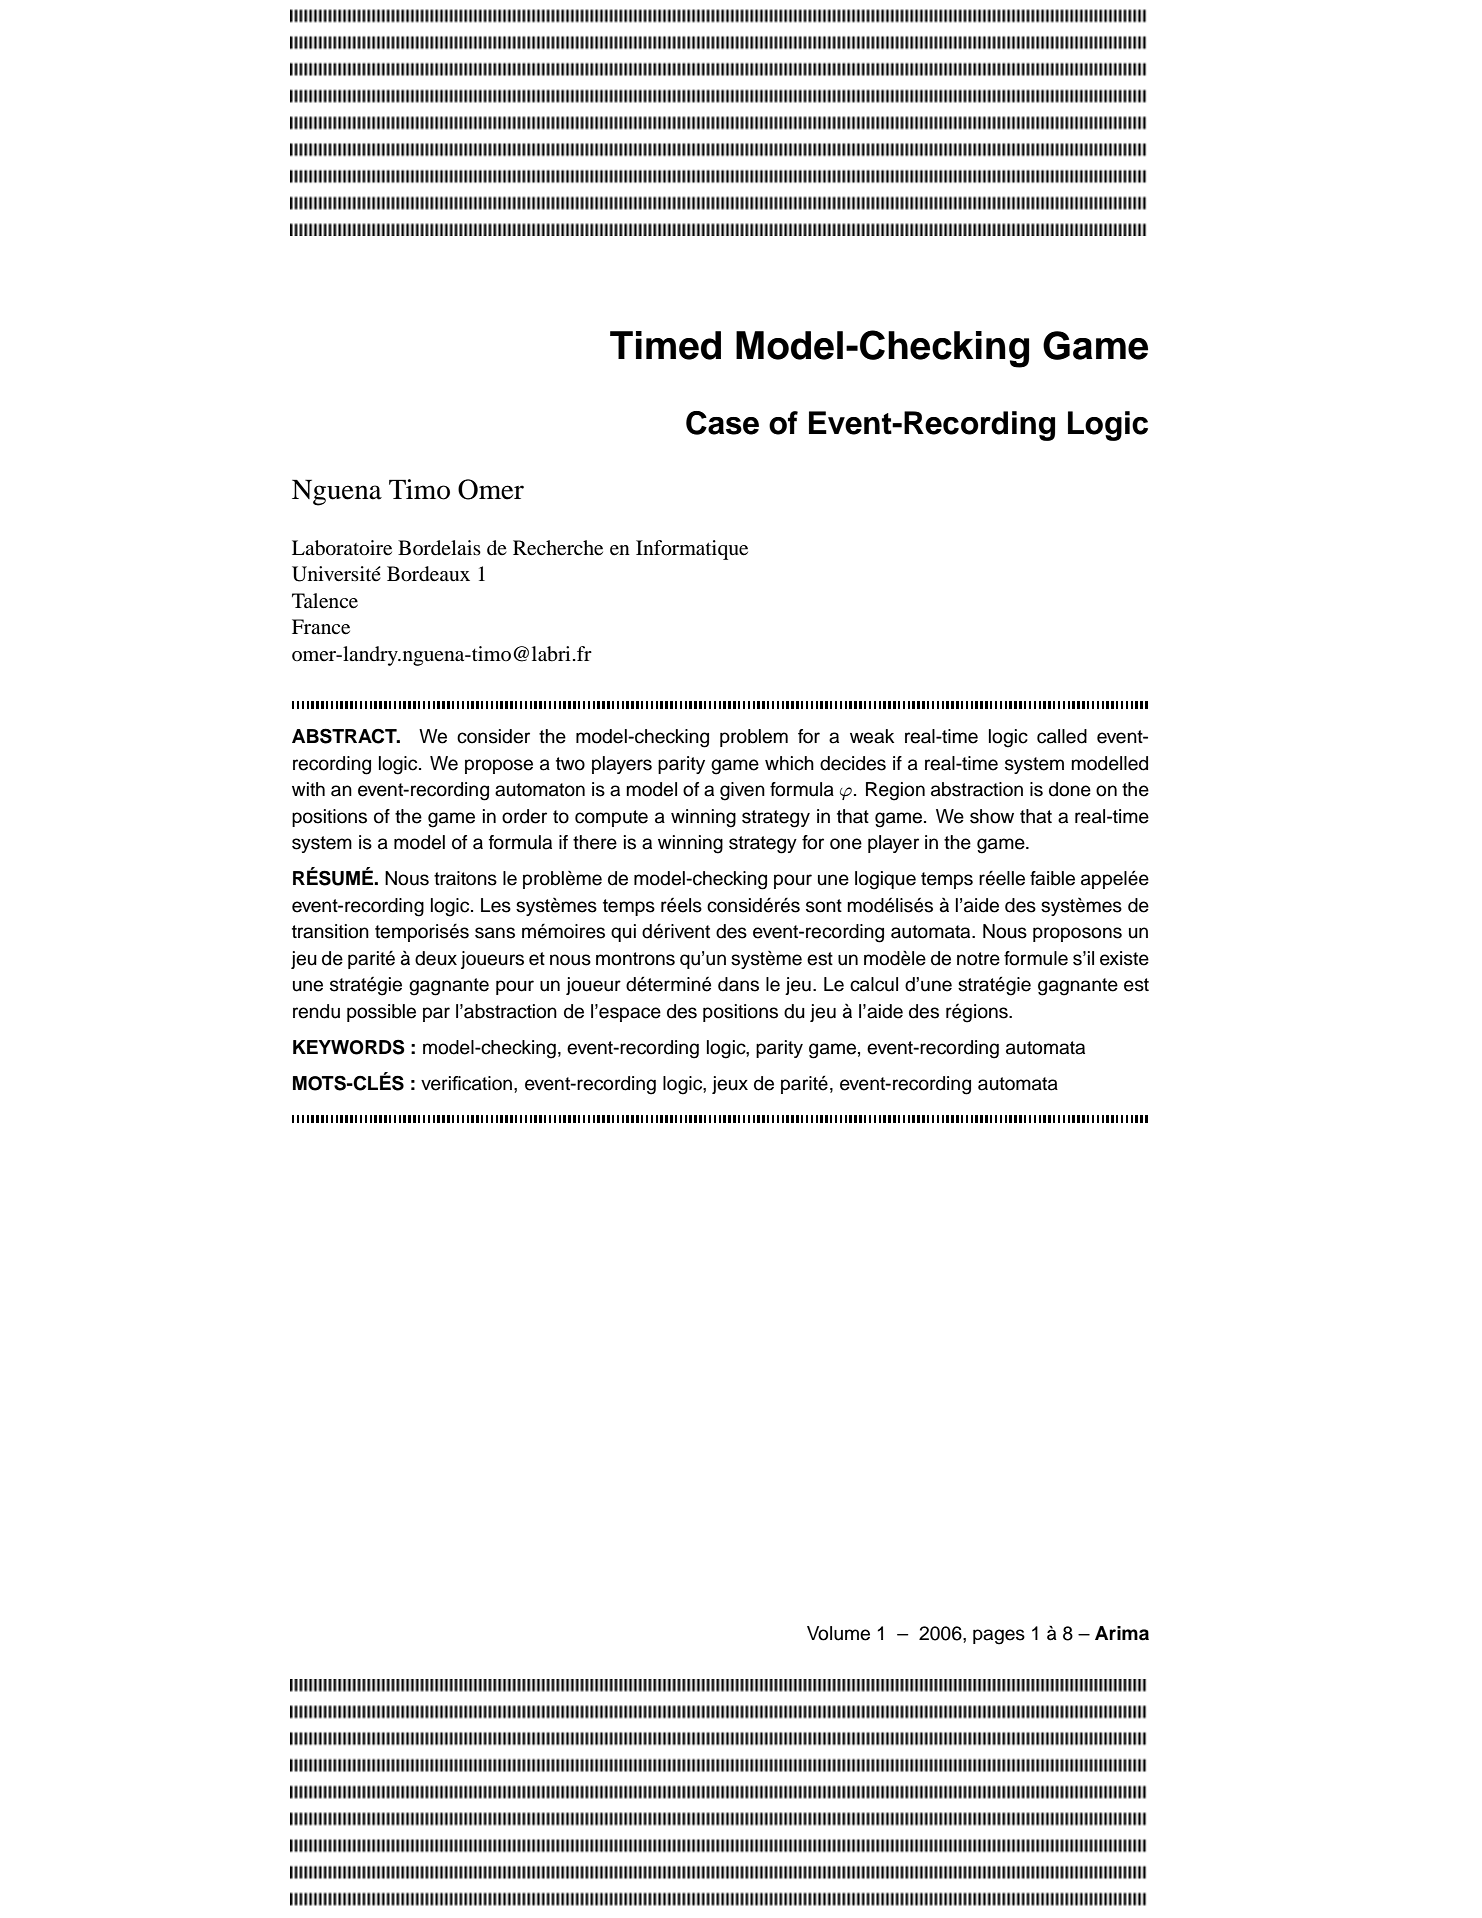 Image resolution: width=1482 pixels, height=1918 pixels. What do you see at coordinates (428, 574) in the image?
I see `Bordeaux` at bounding box center [428, 574].
